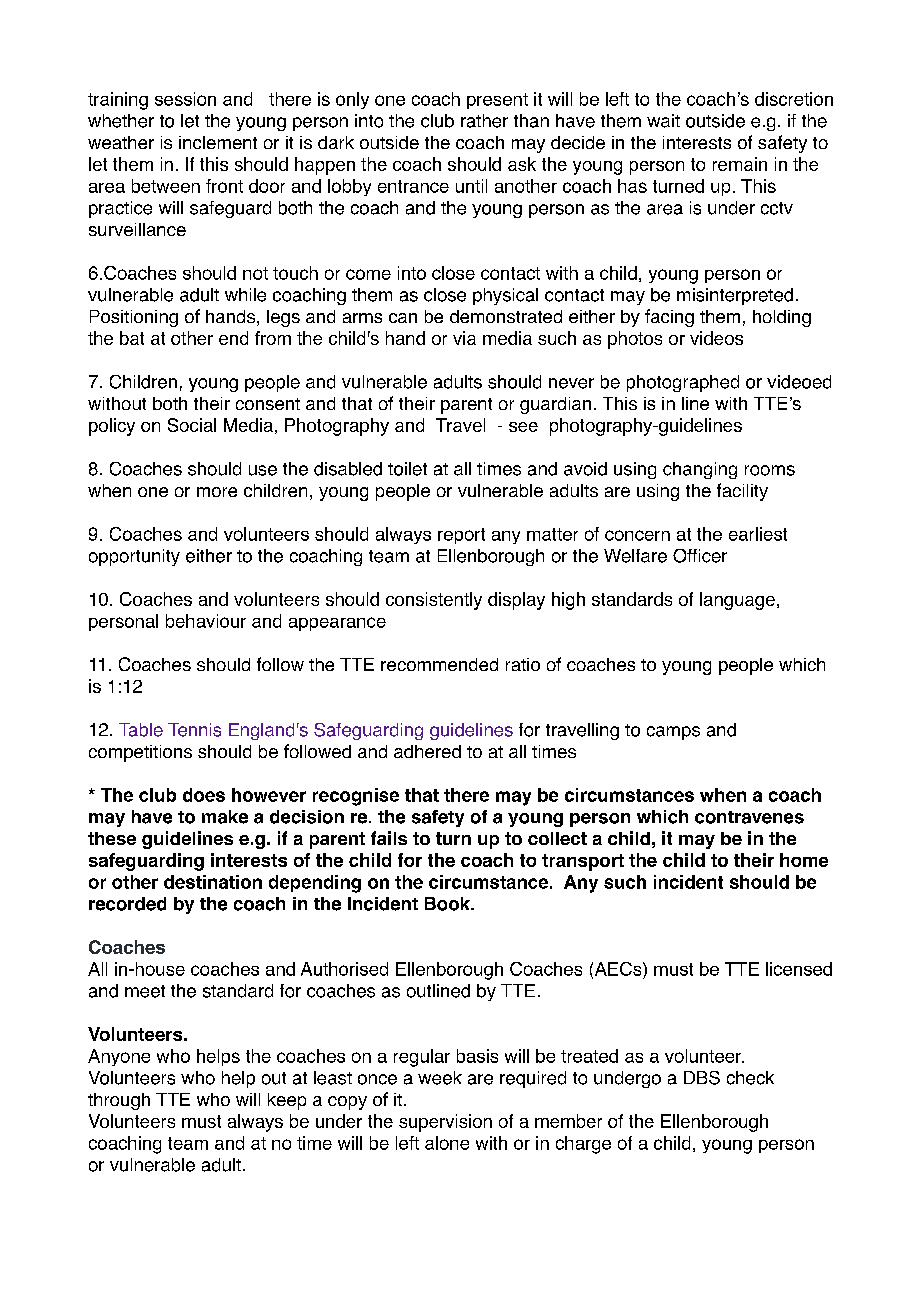  I want to click on behaviour, so click(206, 621).
